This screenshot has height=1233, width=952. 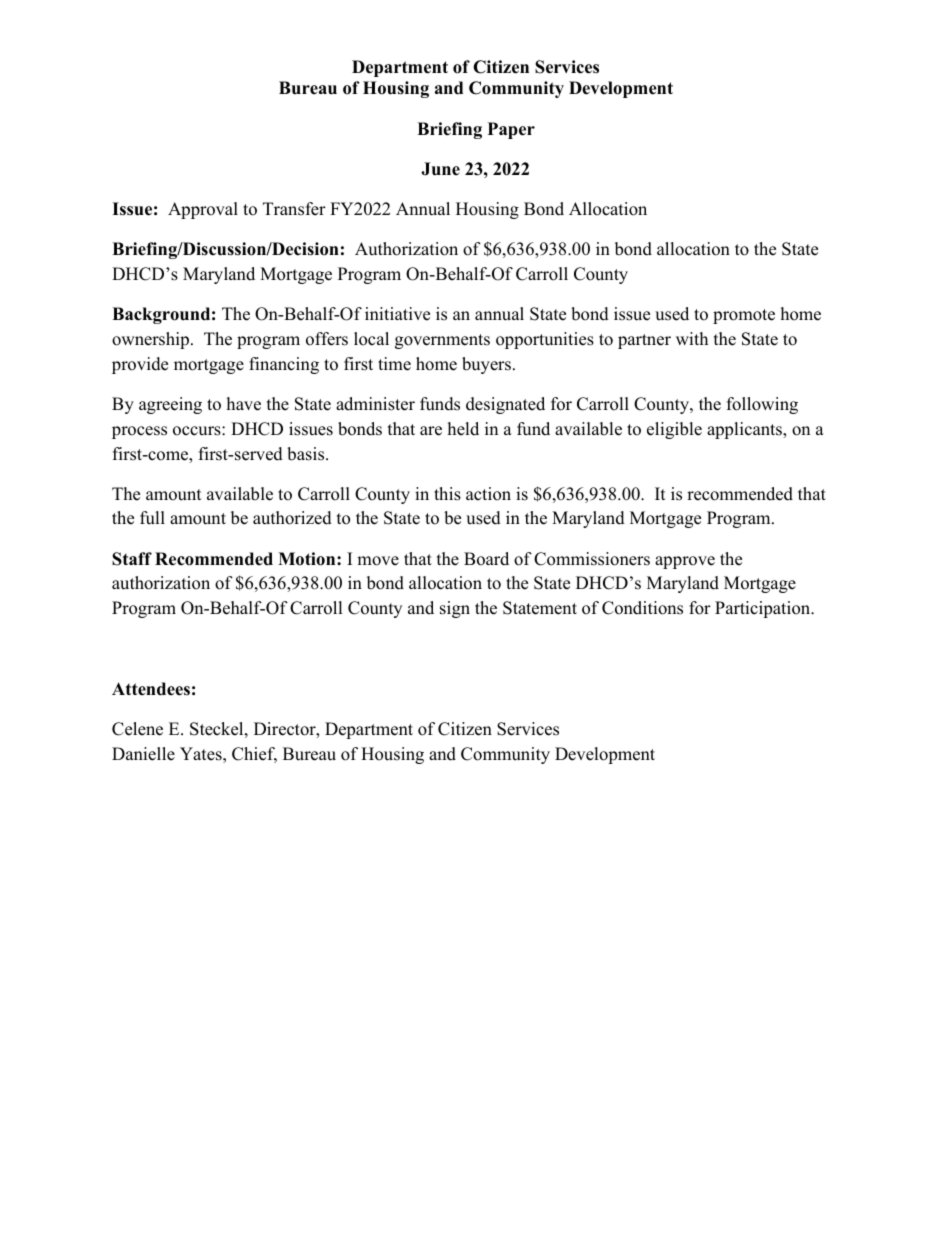 What do you see at coordinates (143, 754) in the screenshot?
I see `Danielle` at bounding box center [143, 754].
